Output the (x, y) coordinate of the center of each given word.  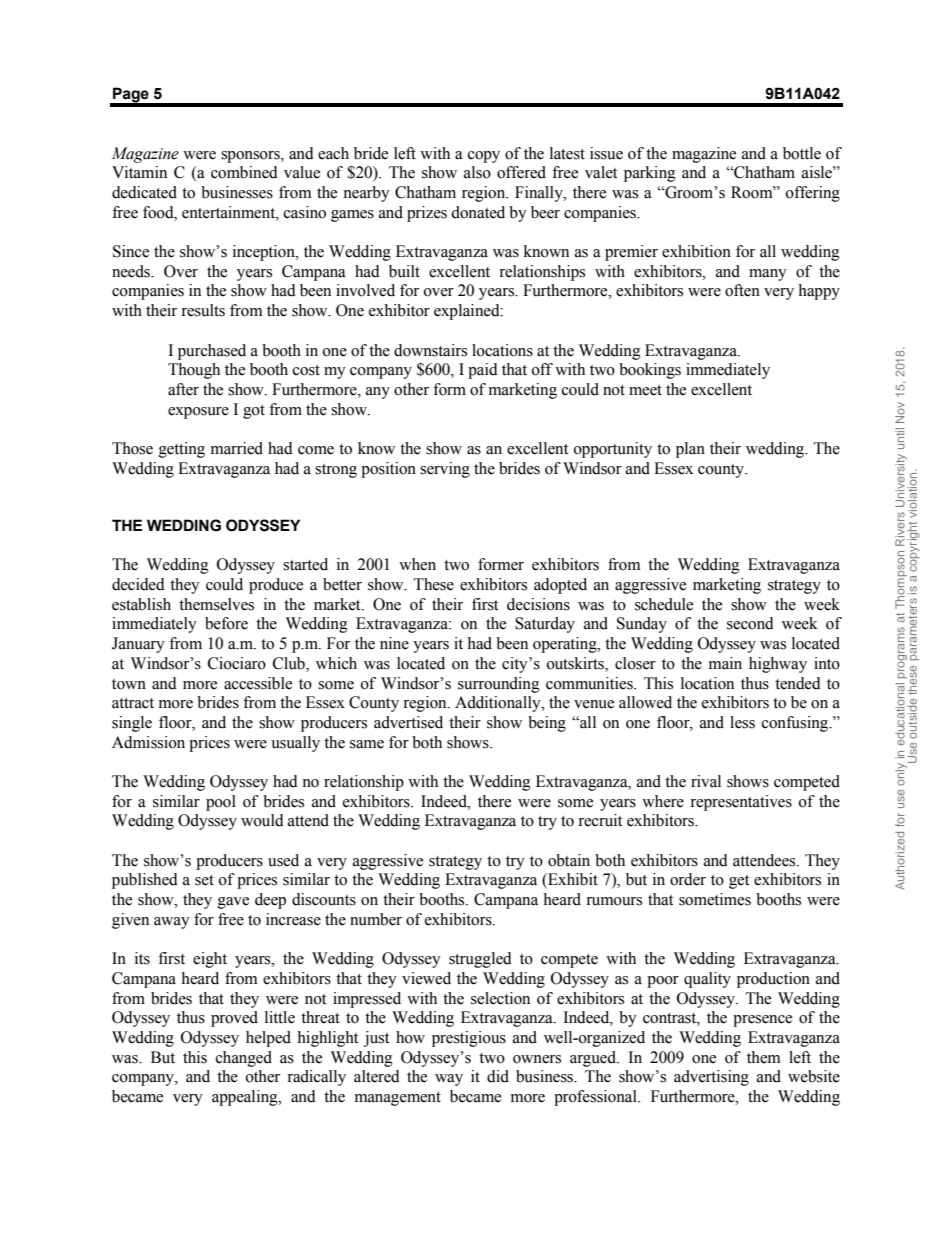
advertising (711, 1078)
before (226, 623)
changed (244, 1059)
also (477, 172)
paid (483, 371)
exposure (198, 413)
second (750, 623)
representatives (741, 803)
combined (244, 172)
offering (813, 194)
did (498, 1076)
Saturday (545, 625)
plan (690, 450)
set (204, 880)
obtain (569, 860)
